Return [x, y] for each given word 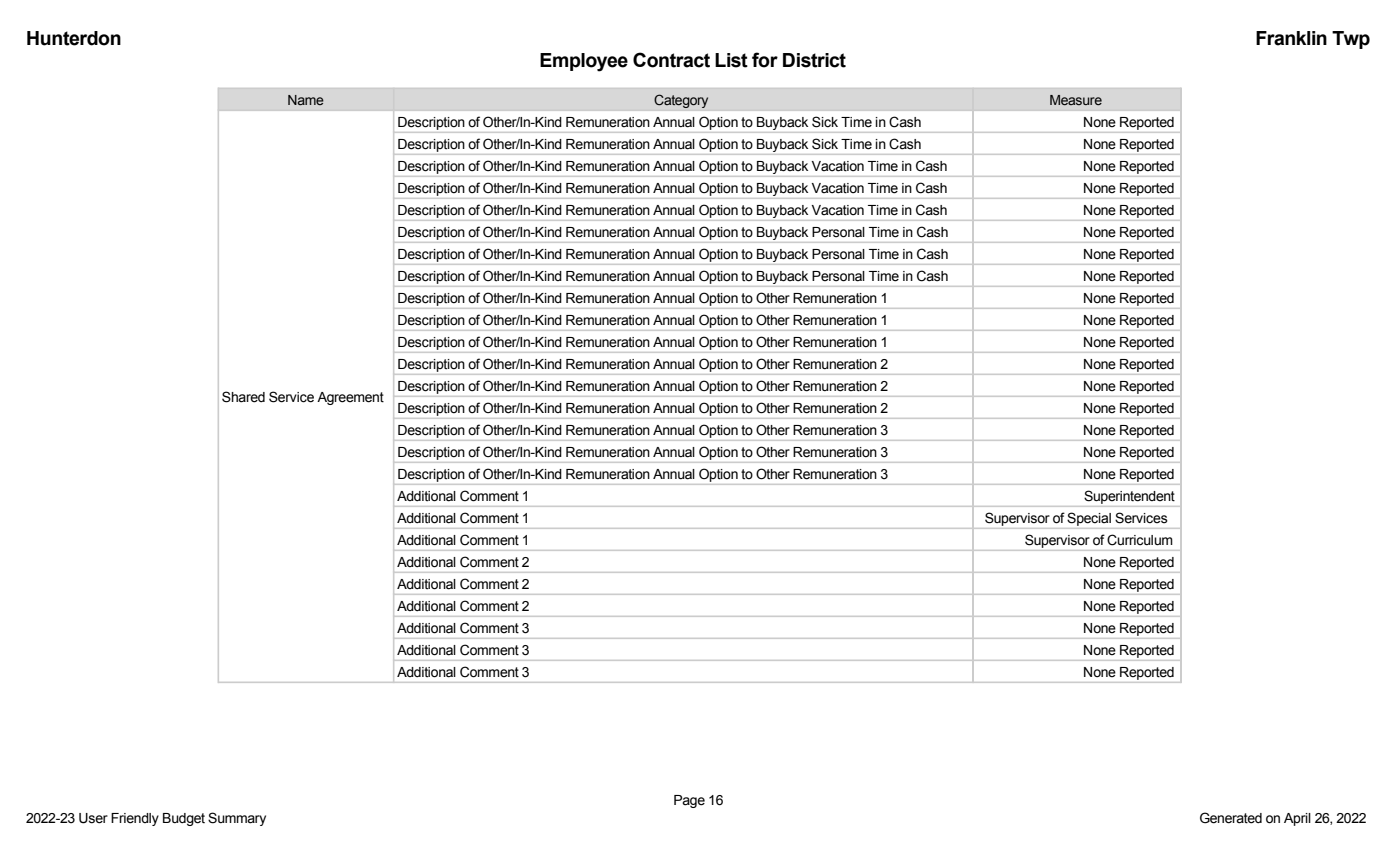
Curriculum [1140, 540]
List [731, 60]
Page [689, 801]
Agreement [350, 398]
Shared [243, 397]
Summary [237, 819]
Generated [1231, 818]
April [1297, 819]
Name [306, 100]
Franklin [1291, 38]
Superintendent [1129, 497]
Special [1089, 519]
